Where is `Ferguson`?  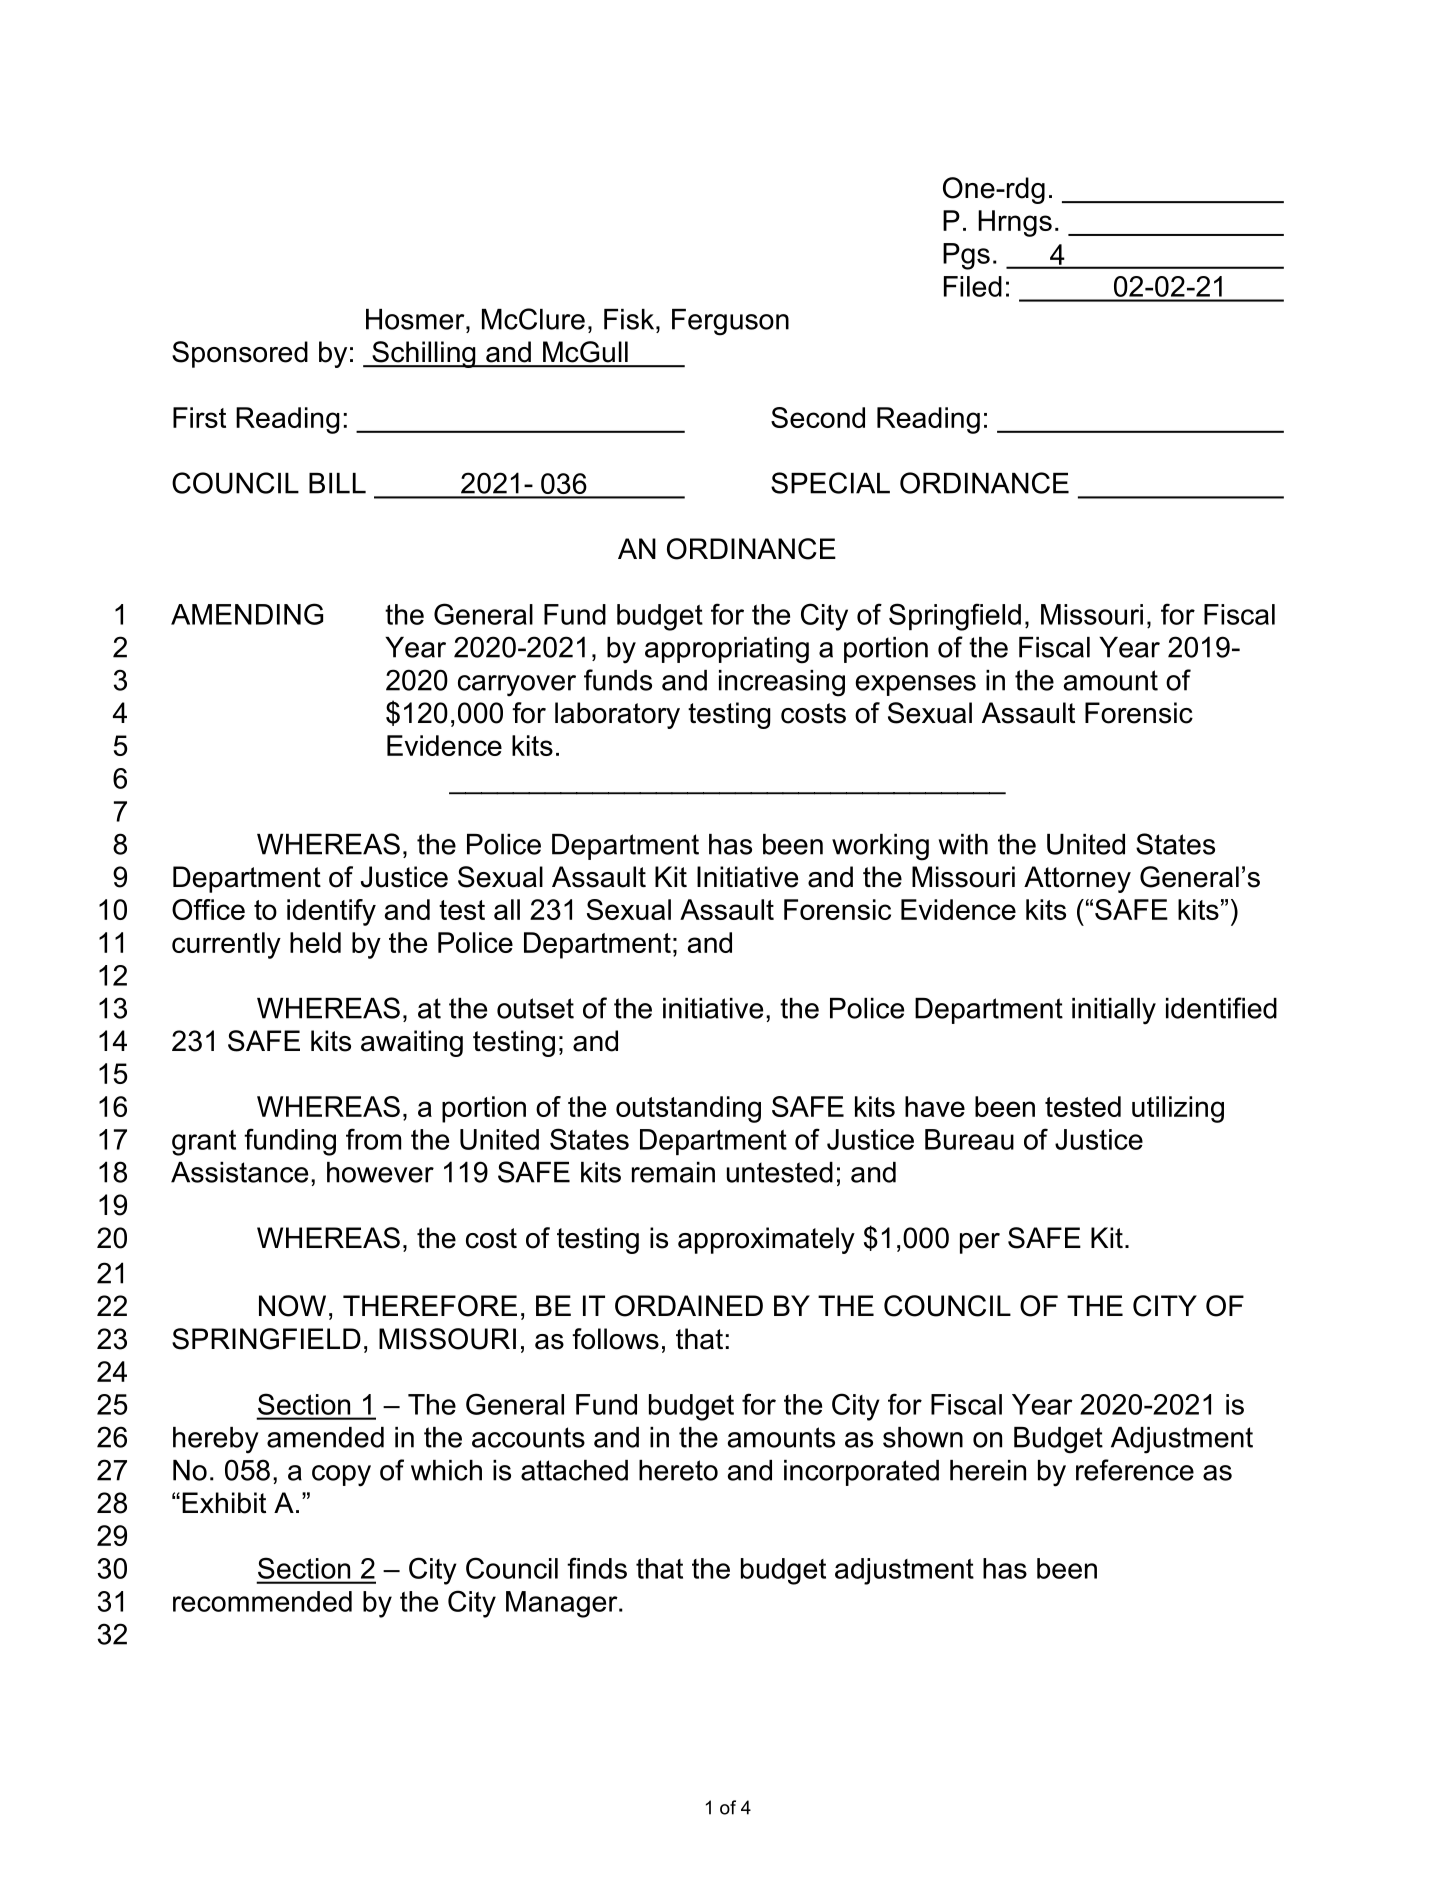
Ferguson is located at coordinates (730, 322).
